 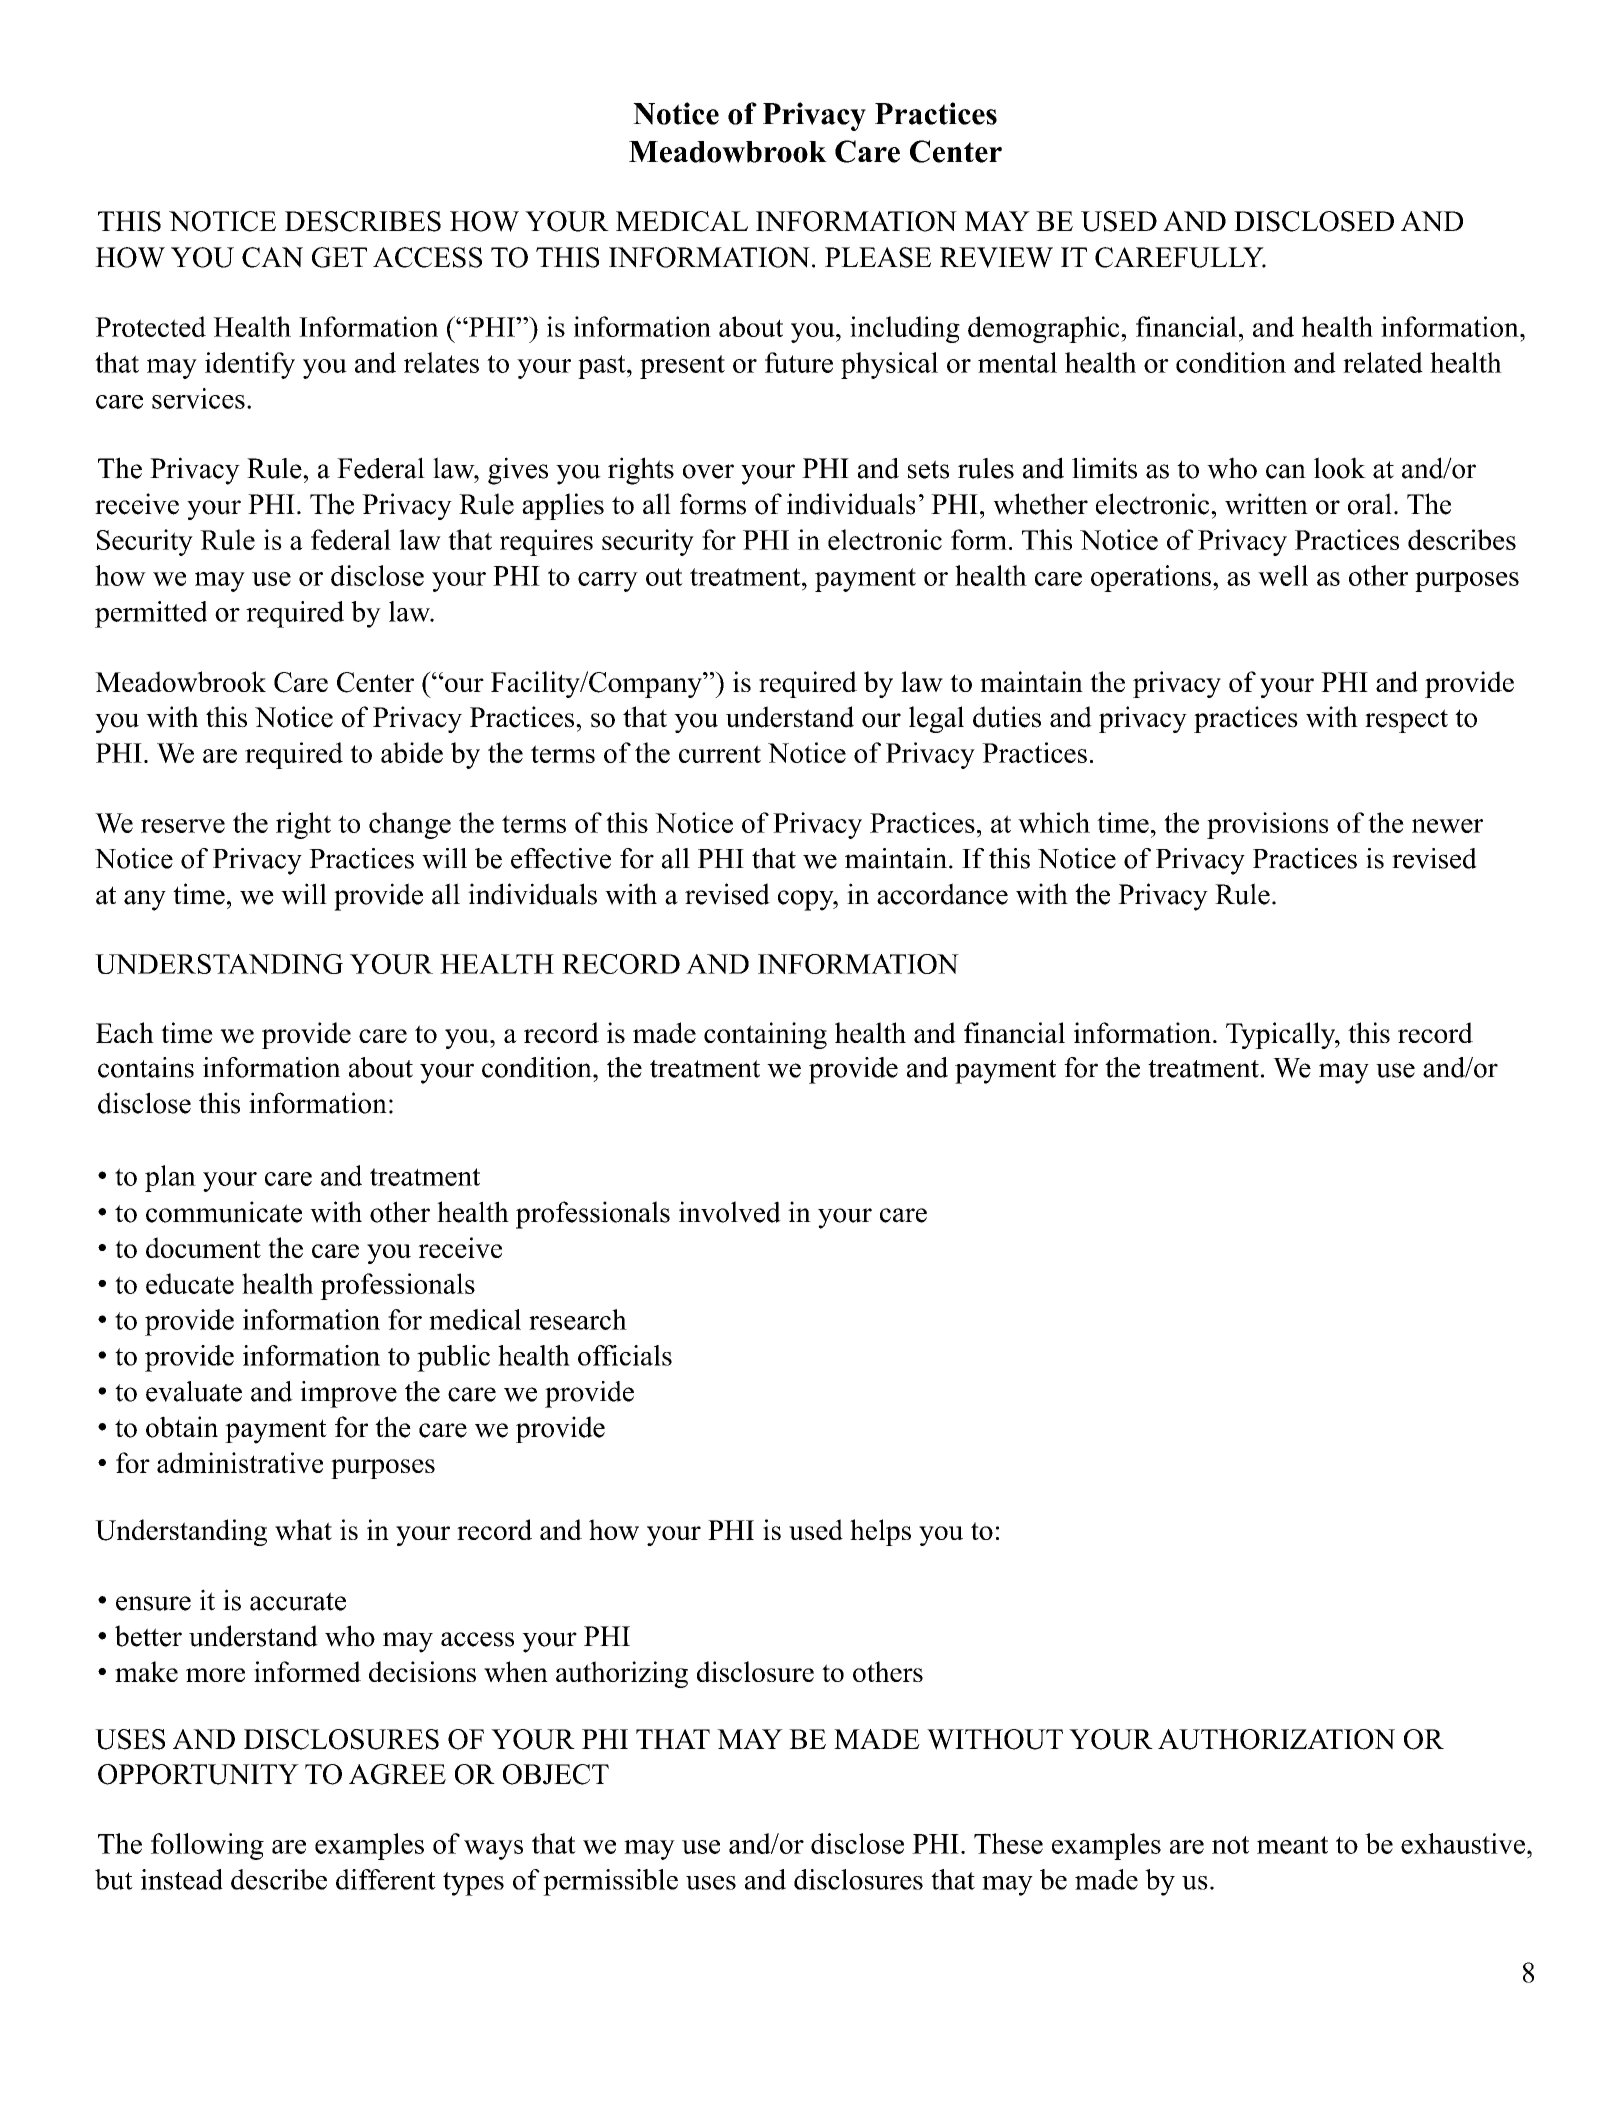 What do you see at coordinates (207, 1846) in the image?
I see `following` at bounding box center [207, 1846].
